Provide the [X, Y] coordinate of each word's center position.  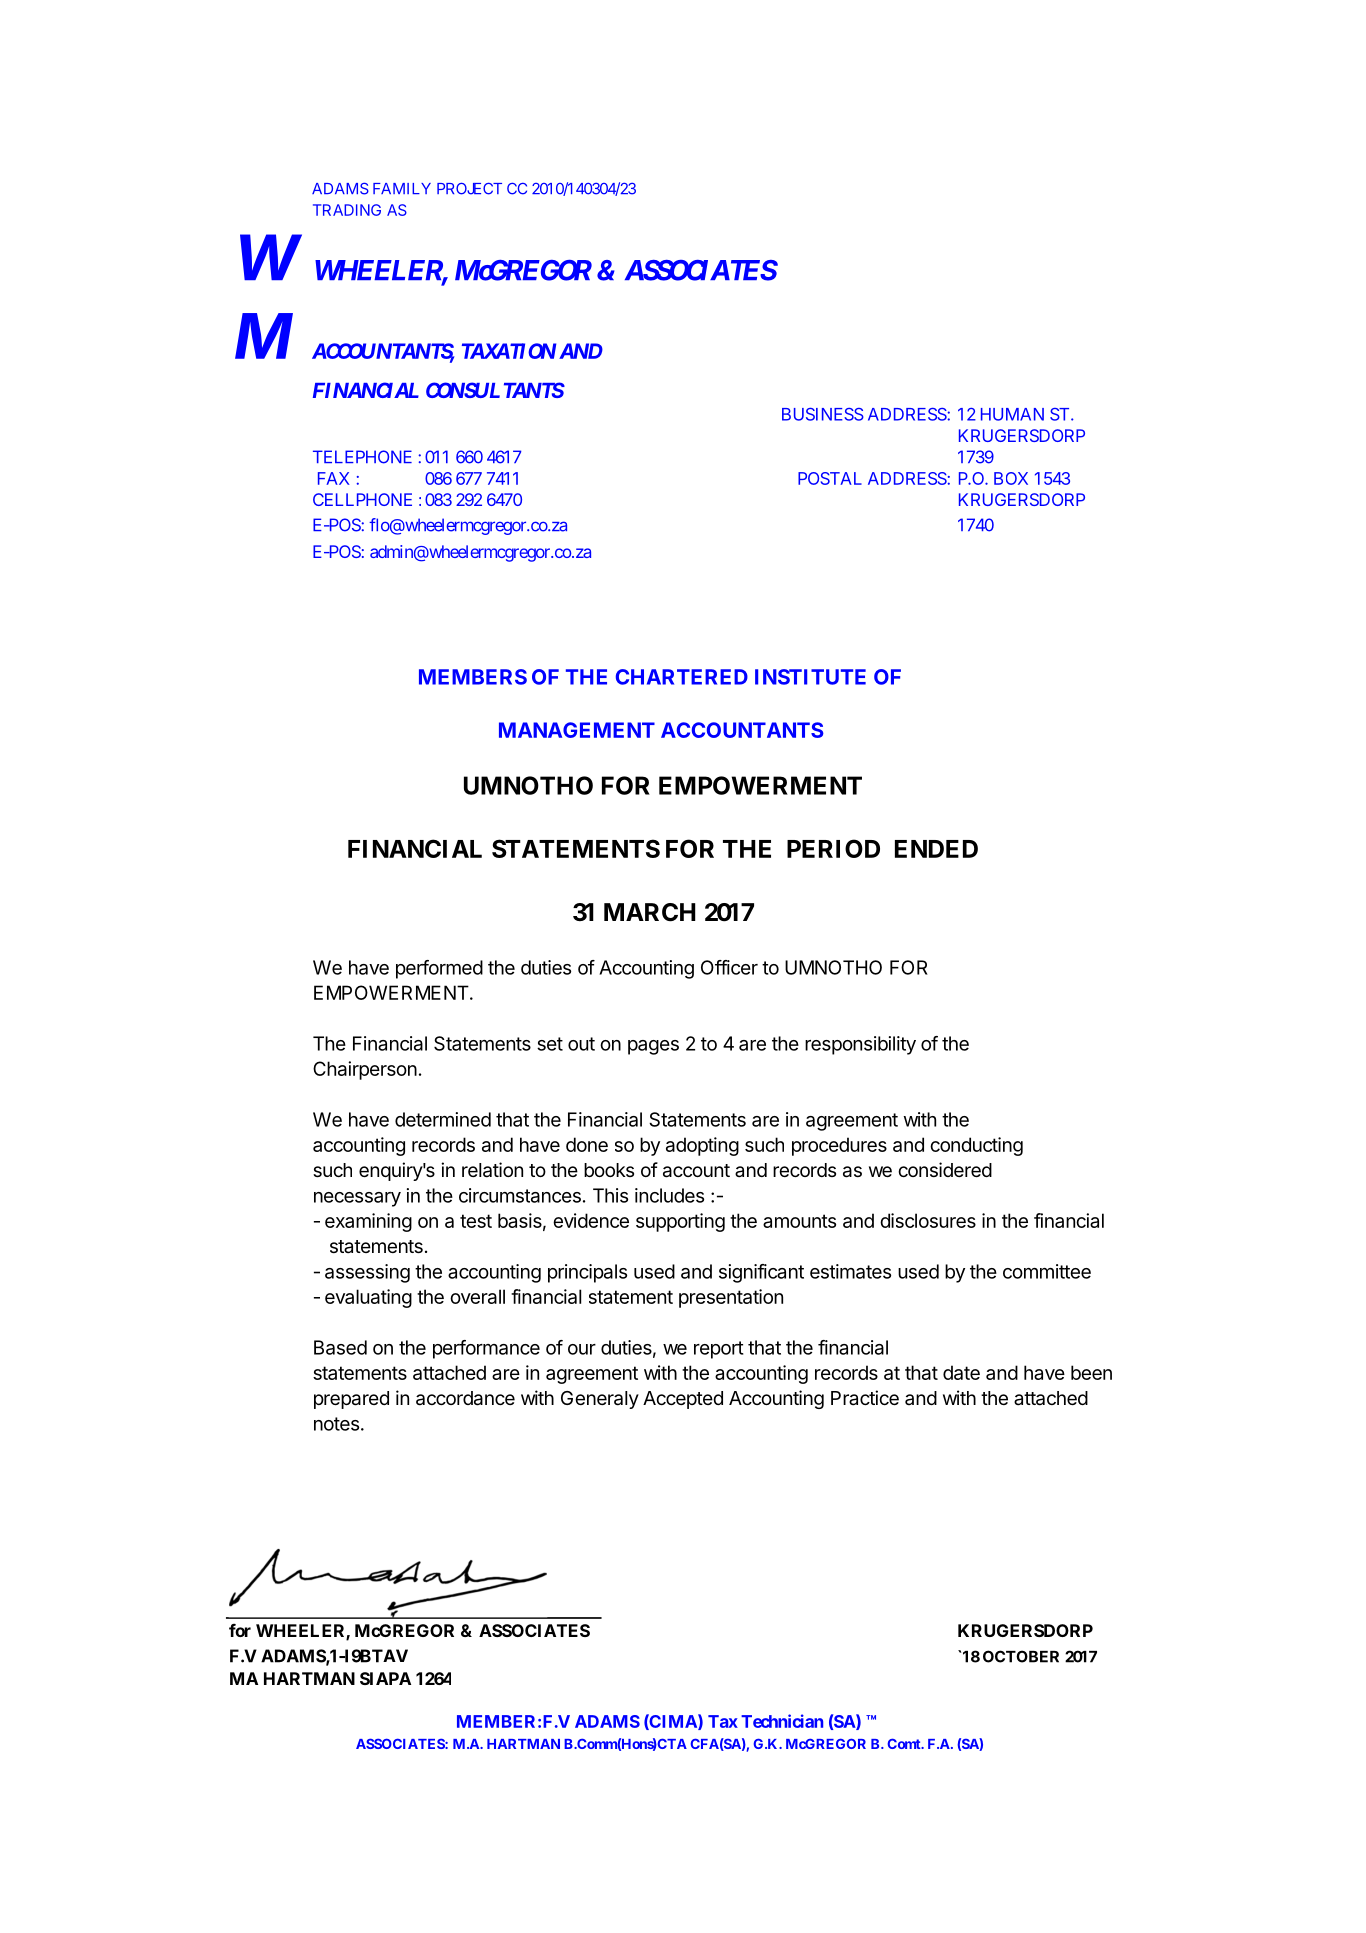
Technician [782, 1721]
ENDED [936, 849]
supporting [680, 1222]
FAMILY [402, 188]
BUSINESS [823, 414]
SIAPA [385, 1678]
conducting [976, 1146]
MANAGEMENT [577, 730]
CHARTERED [682, 677]
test [476, 1221]
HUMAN [1012, 414]
